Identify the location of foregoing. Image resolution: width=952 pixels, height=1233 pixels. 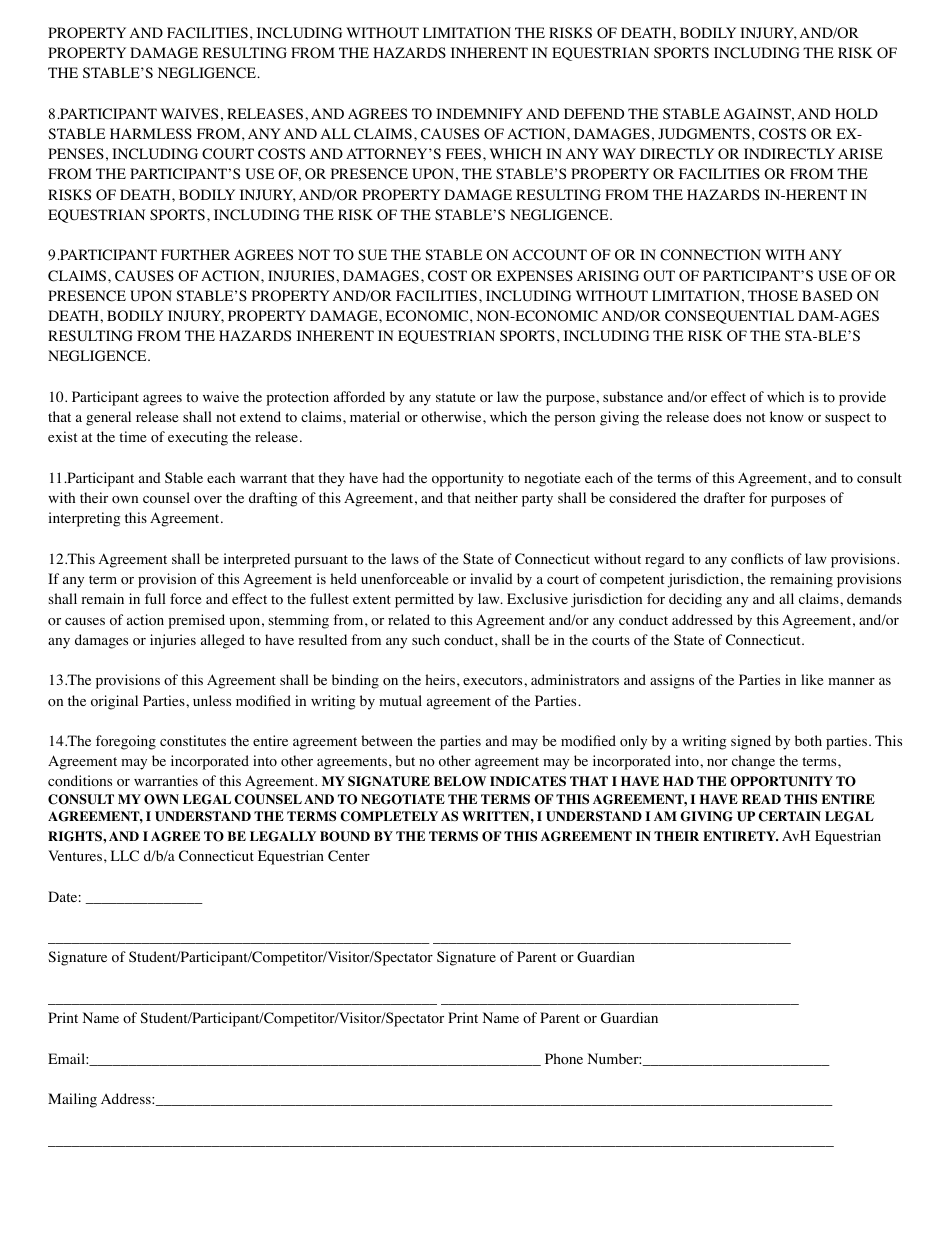
(126, 742).
